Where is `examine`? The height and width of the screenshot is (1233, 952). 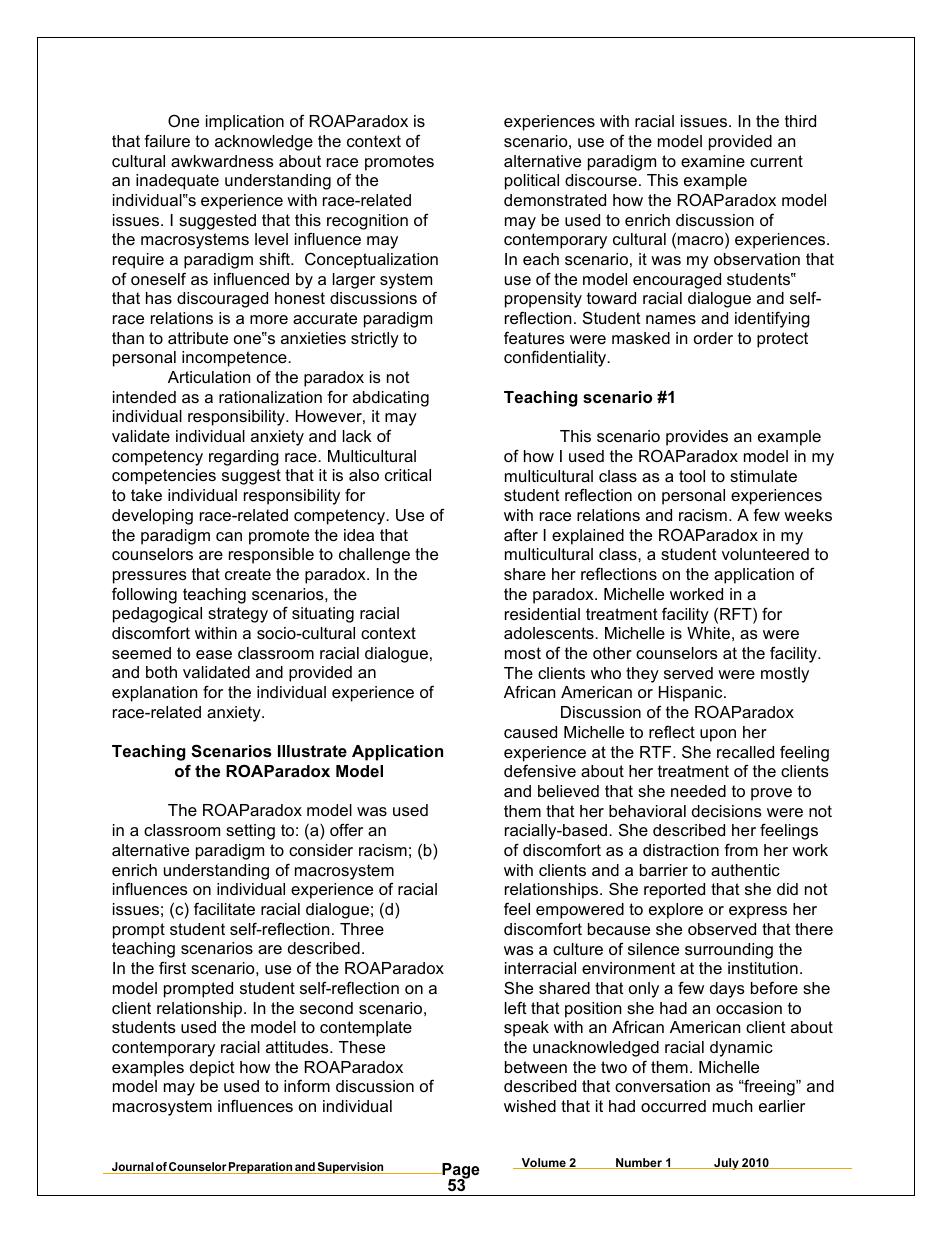
examine is located at coordinates (713, 161).
